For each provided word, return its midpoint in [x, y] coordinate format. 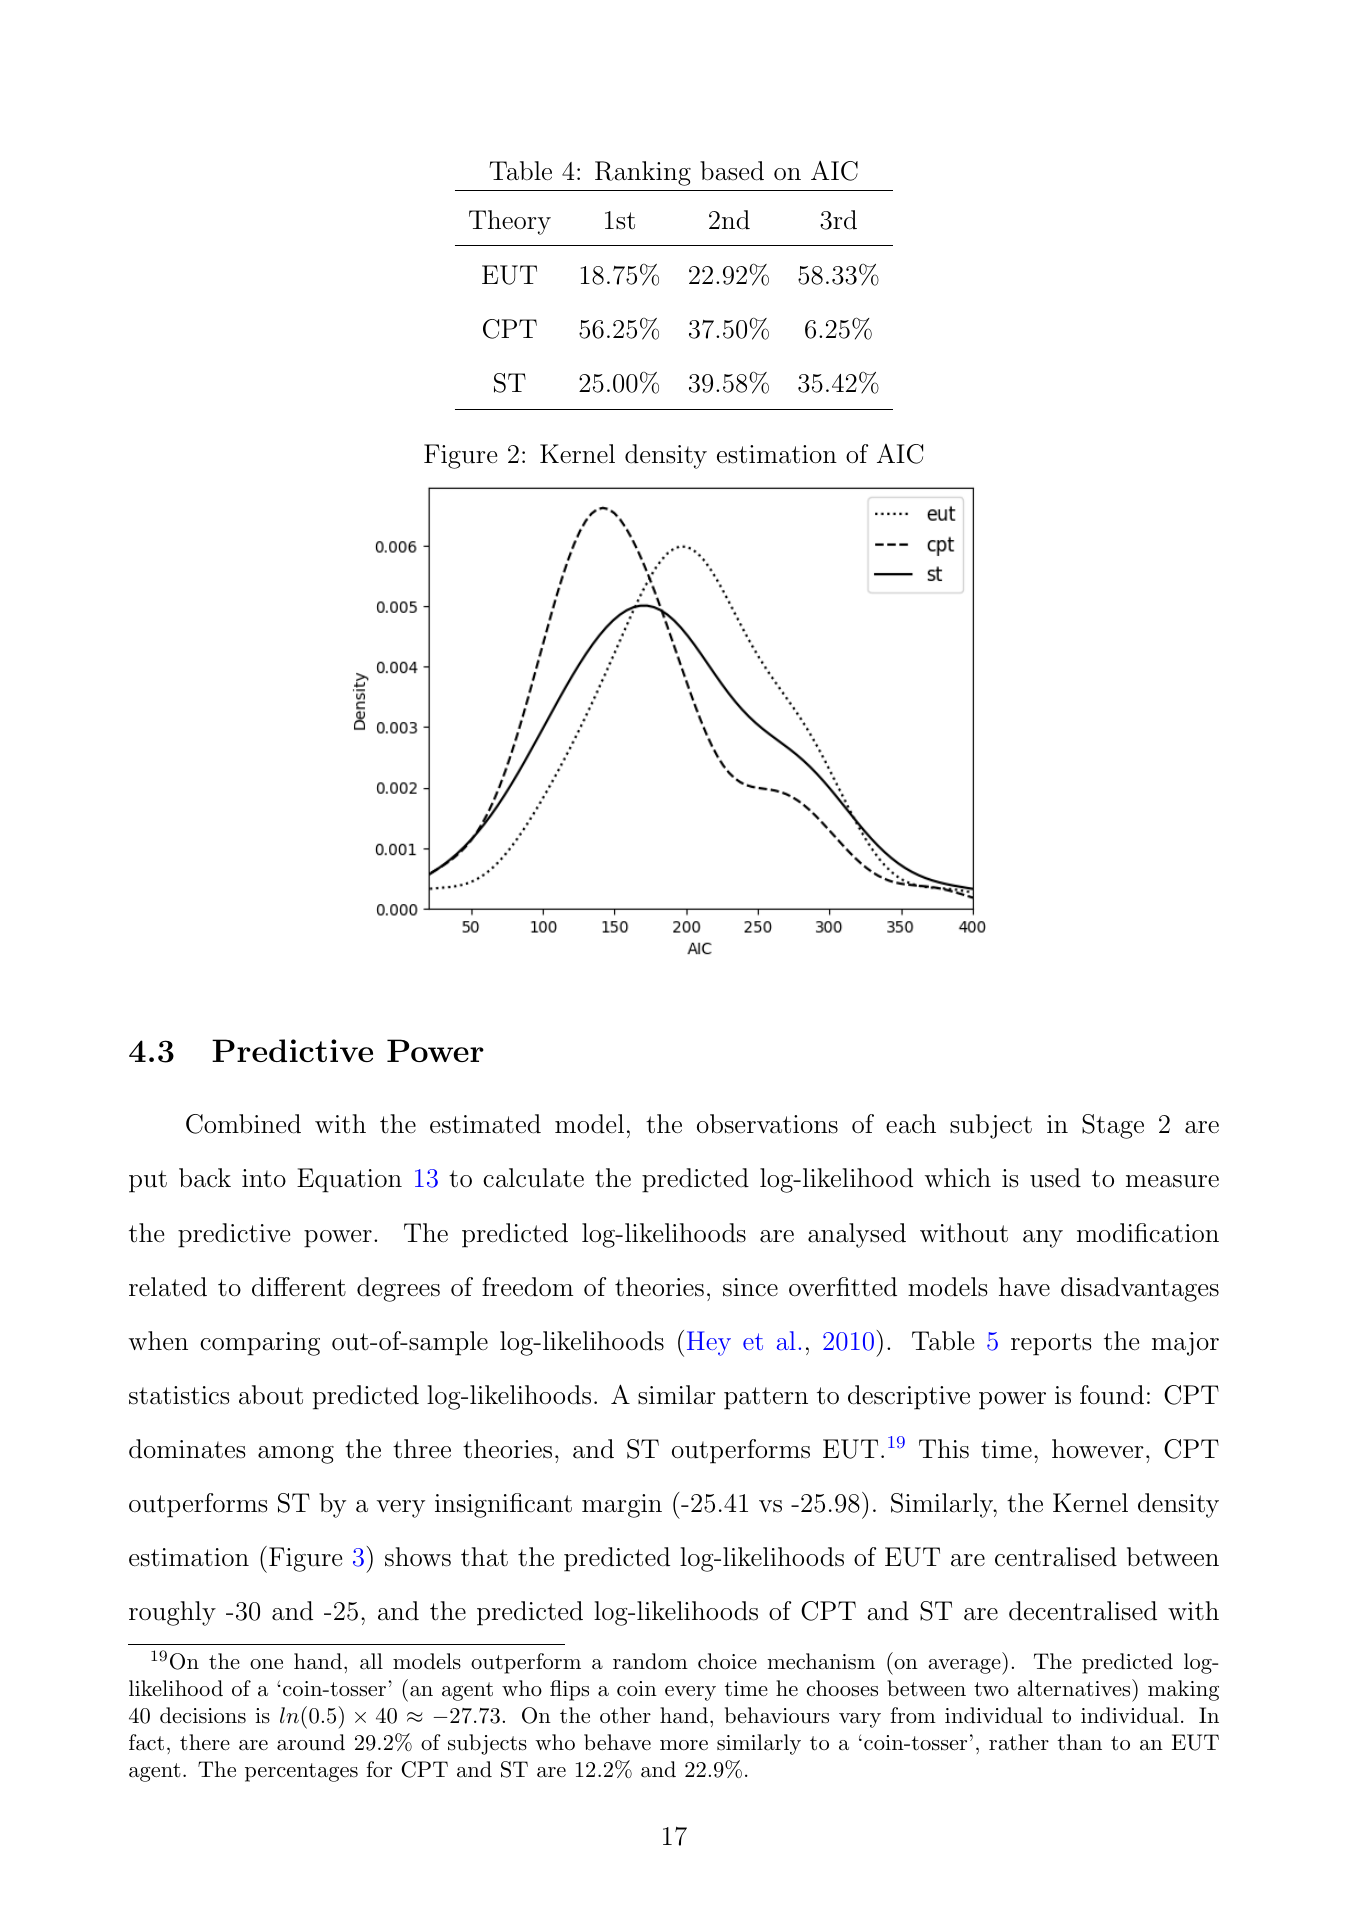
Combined [243, 1124]
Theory [510, 222]
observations [767, 1124]
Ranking [643, 173]
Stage [1113, 1126]
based [732, 171]
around [311, 1742]
